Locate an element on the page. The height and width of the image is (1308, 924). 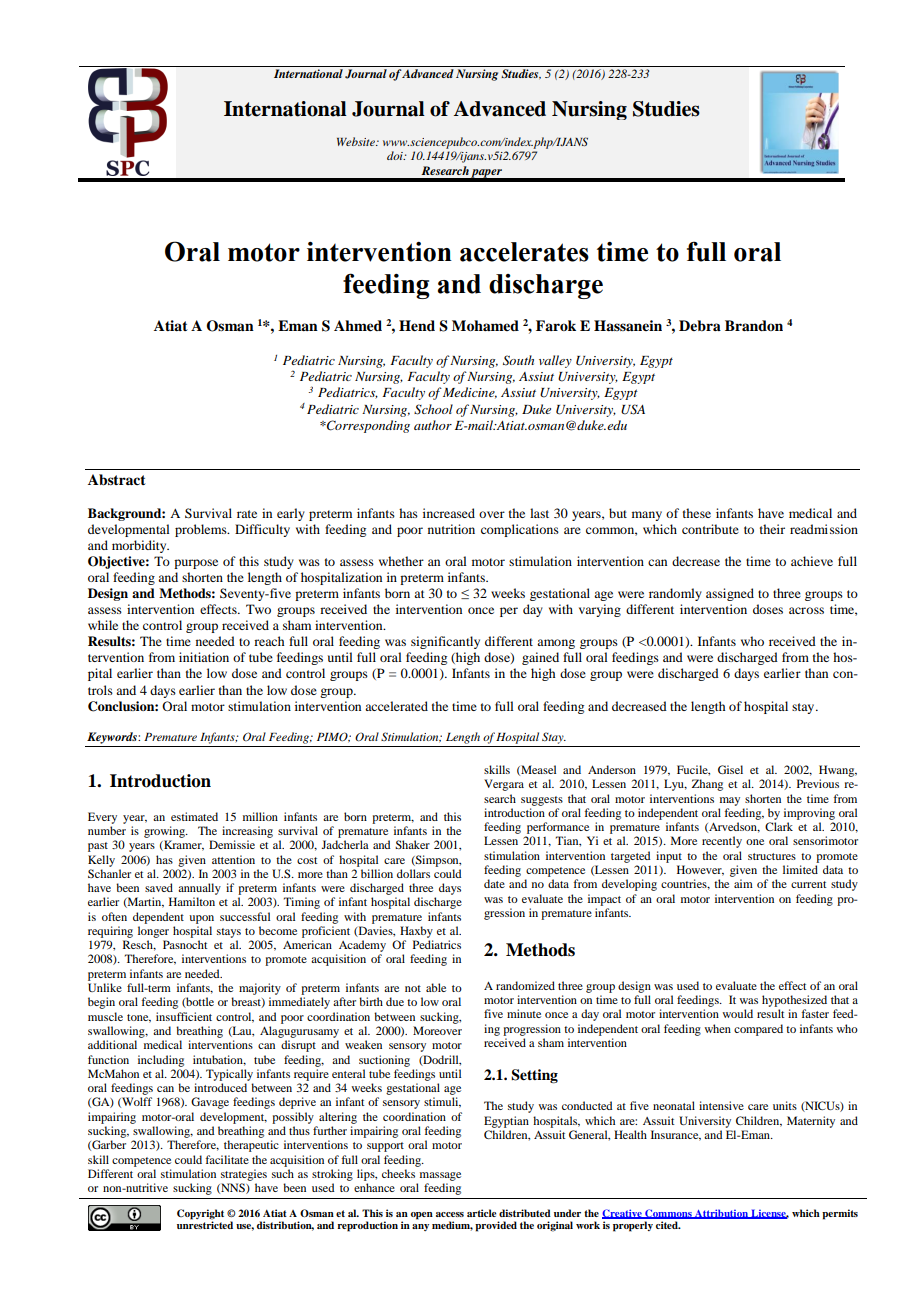
Website is located at coordinates (357, 141).
